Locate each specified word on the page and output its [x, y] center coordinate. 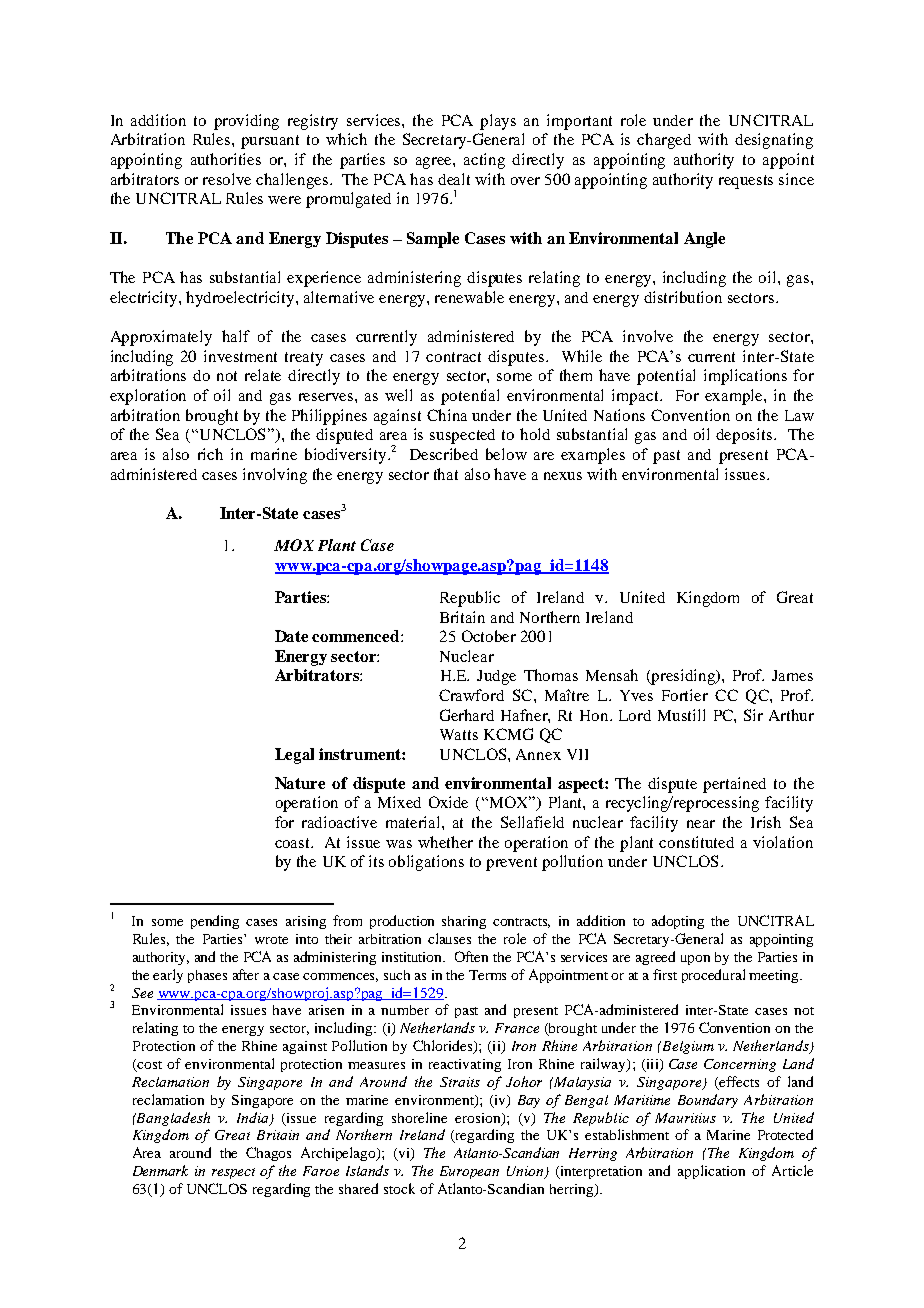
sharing [464, 922]
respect [233, 1173]
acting [484, 161]
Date [291, 636]
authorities [226, 159]
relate [263, 375]
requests [746, 182]
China [447, 415]
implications [745, 377]
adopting [678, 922]
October [489, 636]
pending [215, 922]
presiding [684, 677]
